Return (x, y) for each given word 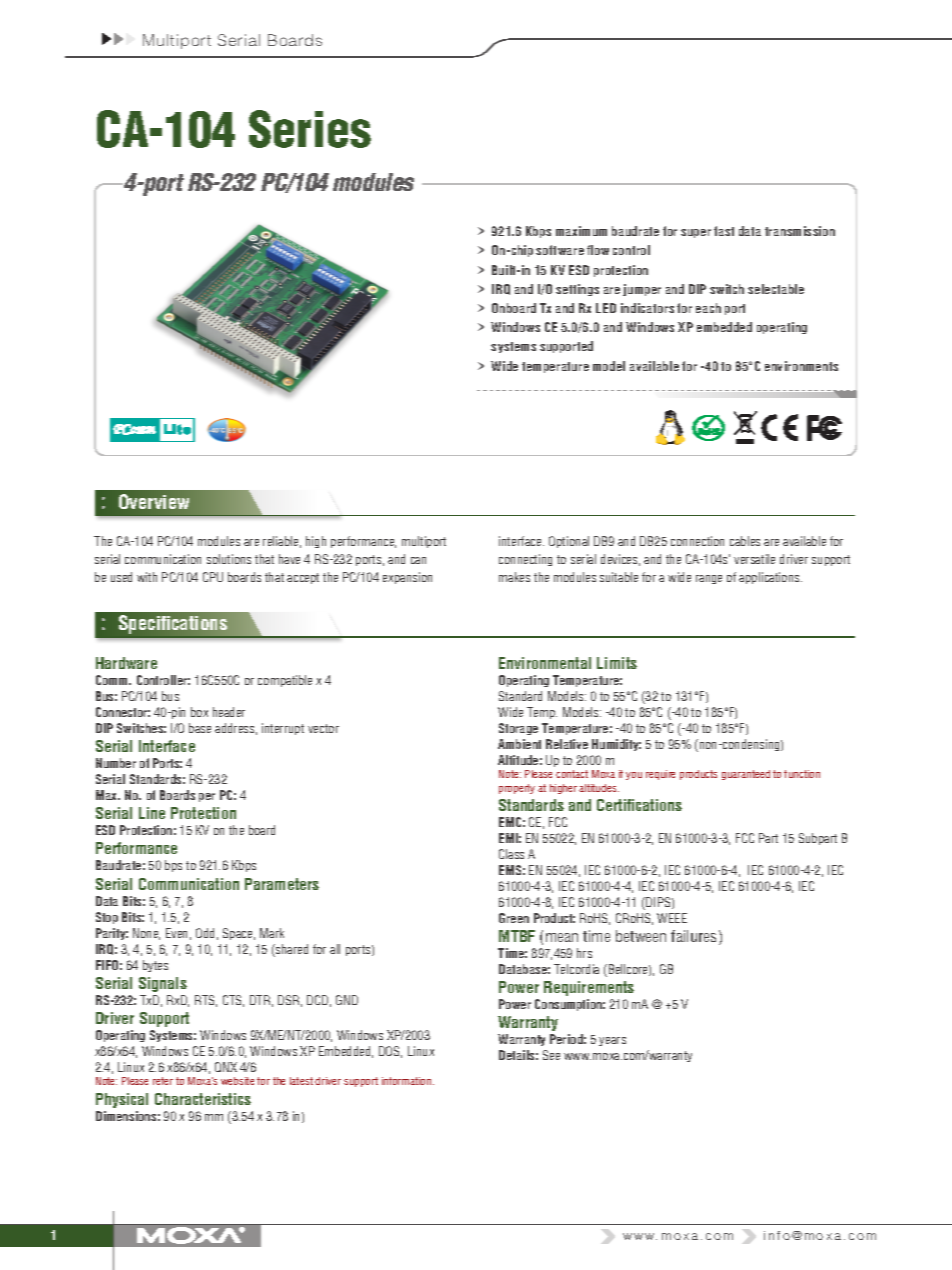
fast (724, 231)
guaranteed (746, 775)
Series (310, 129)
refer (163, 1081)
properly (517, 789)
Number (116, 763)
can (418, 560)
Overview (154, 501)
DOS (390, 1052)
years (612, 1041)
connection (697, 541)
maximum (581, 231)
